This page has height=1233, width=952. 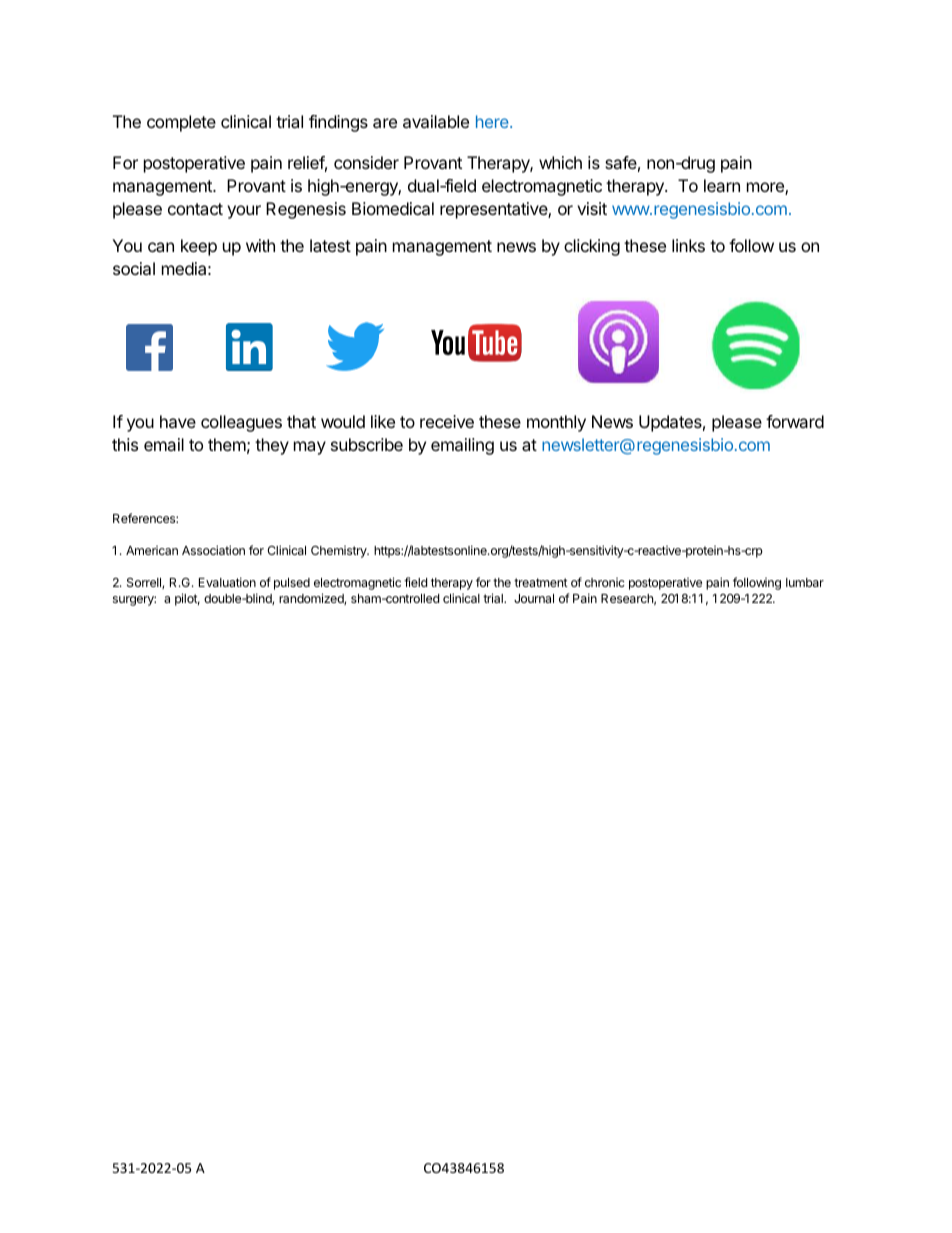 I want to click on Evaluation, so click(x=227, y=582).
